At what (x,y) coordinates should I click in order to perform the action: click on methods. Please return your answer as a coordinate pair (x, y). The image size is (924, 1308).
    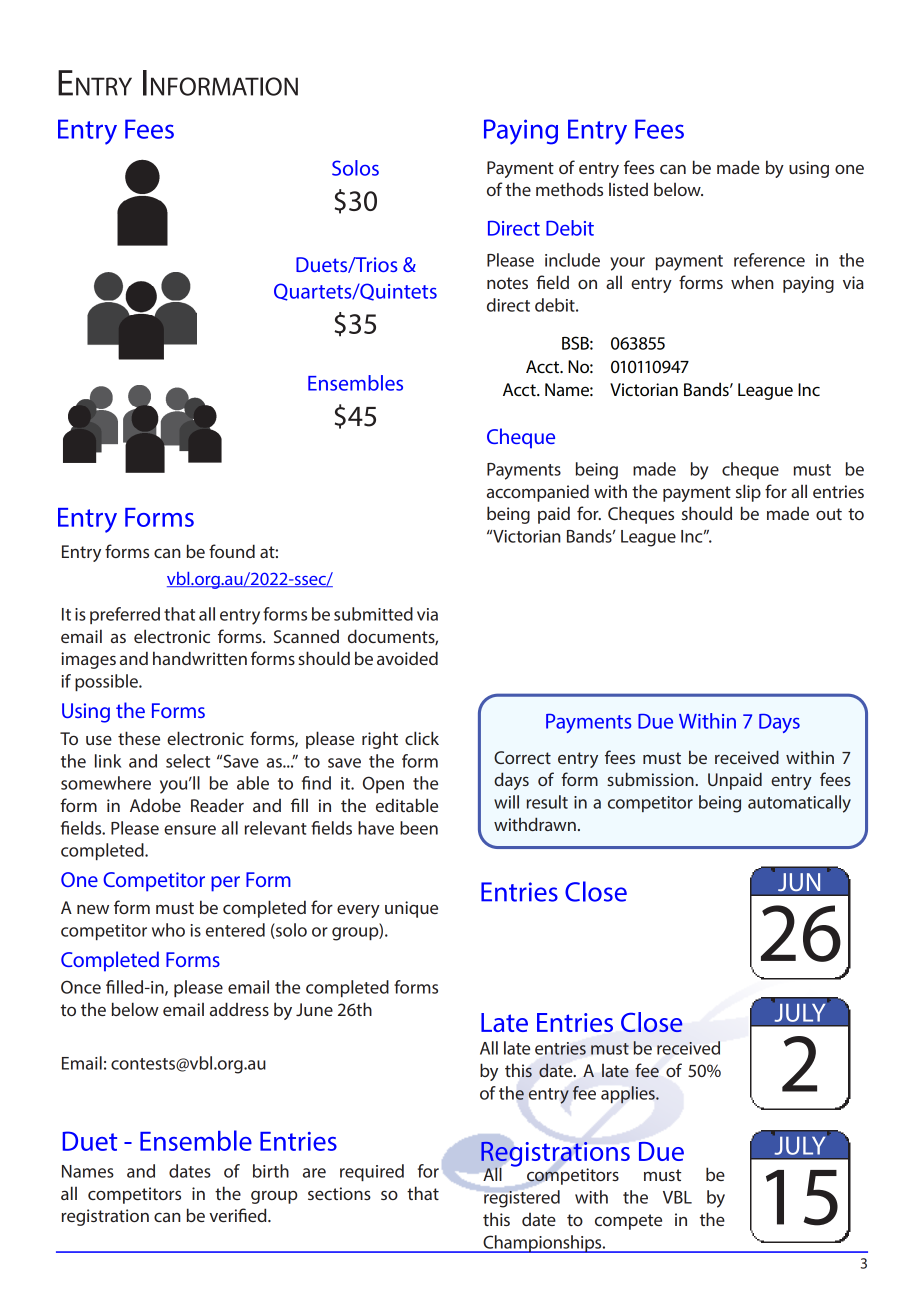
    Looking at the image, I should click on (569, 189).
